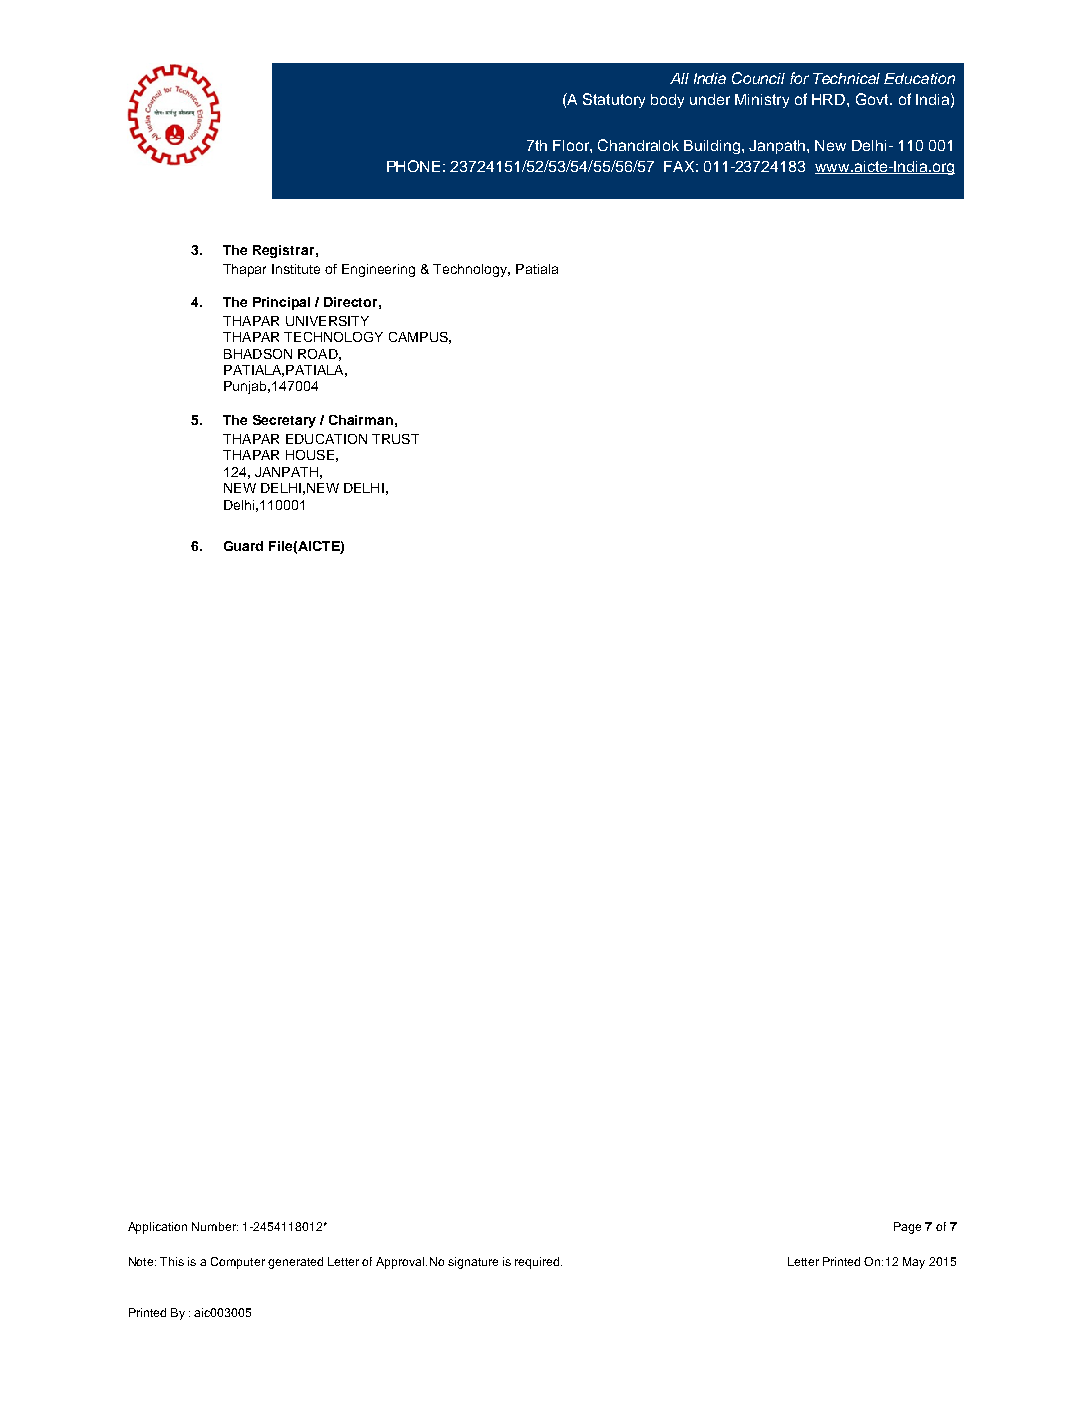 This page has width=1084, height=1403. I want to click on HOUSE, so click(310, 455).
